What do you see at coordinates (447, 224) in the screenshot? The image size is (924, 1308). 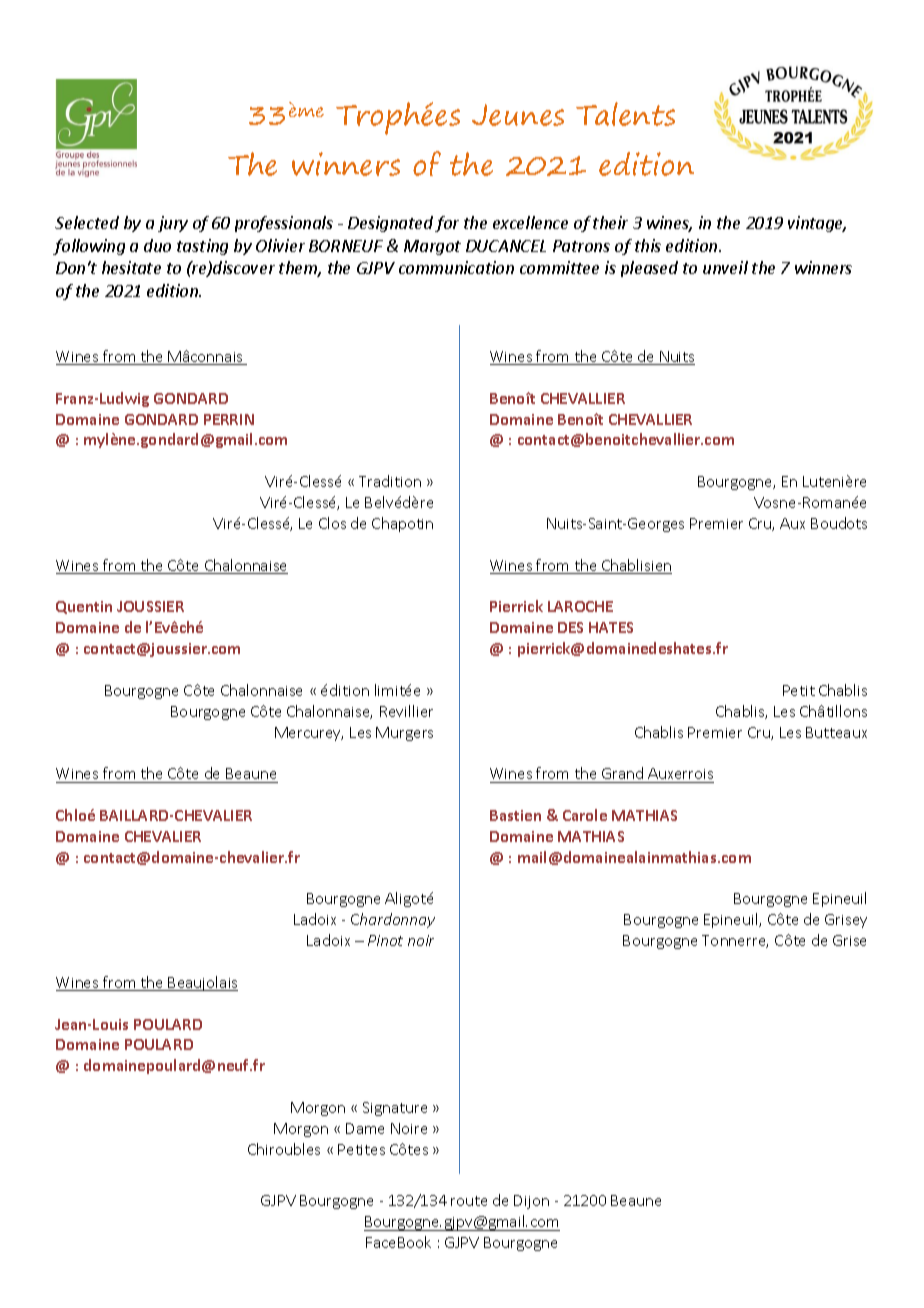 I see `for` at bounding box center [447, 224].
